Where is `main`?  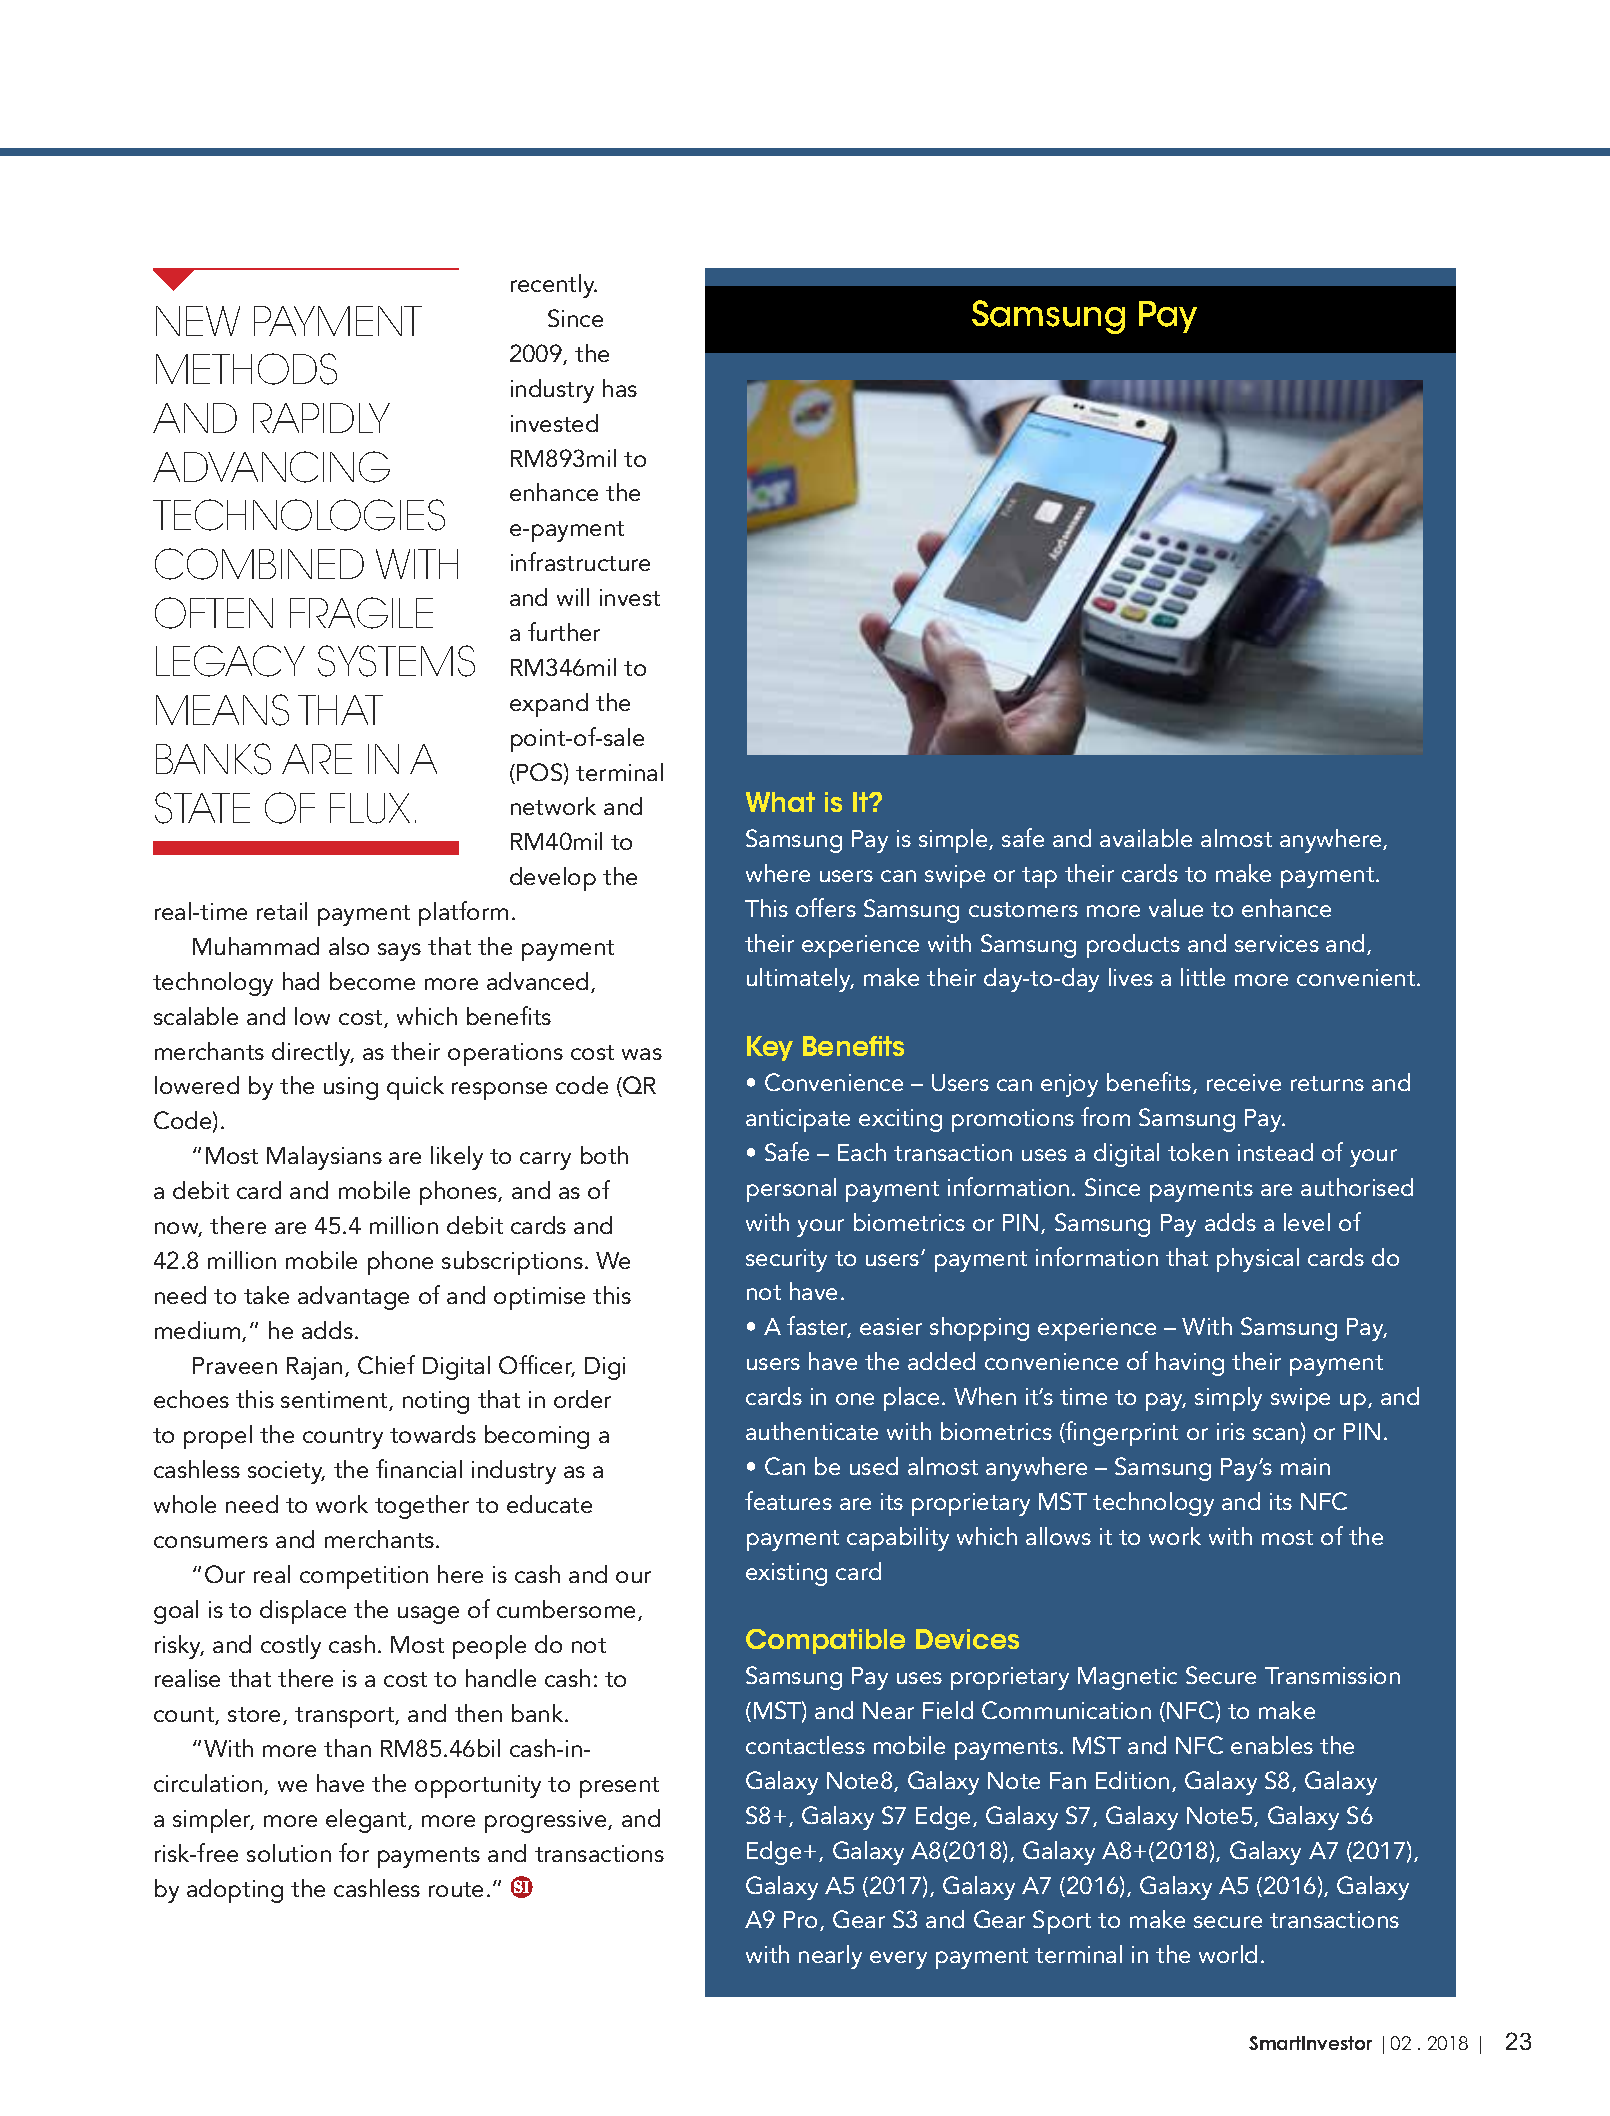 main is located at coordinates (1305, 1466).
